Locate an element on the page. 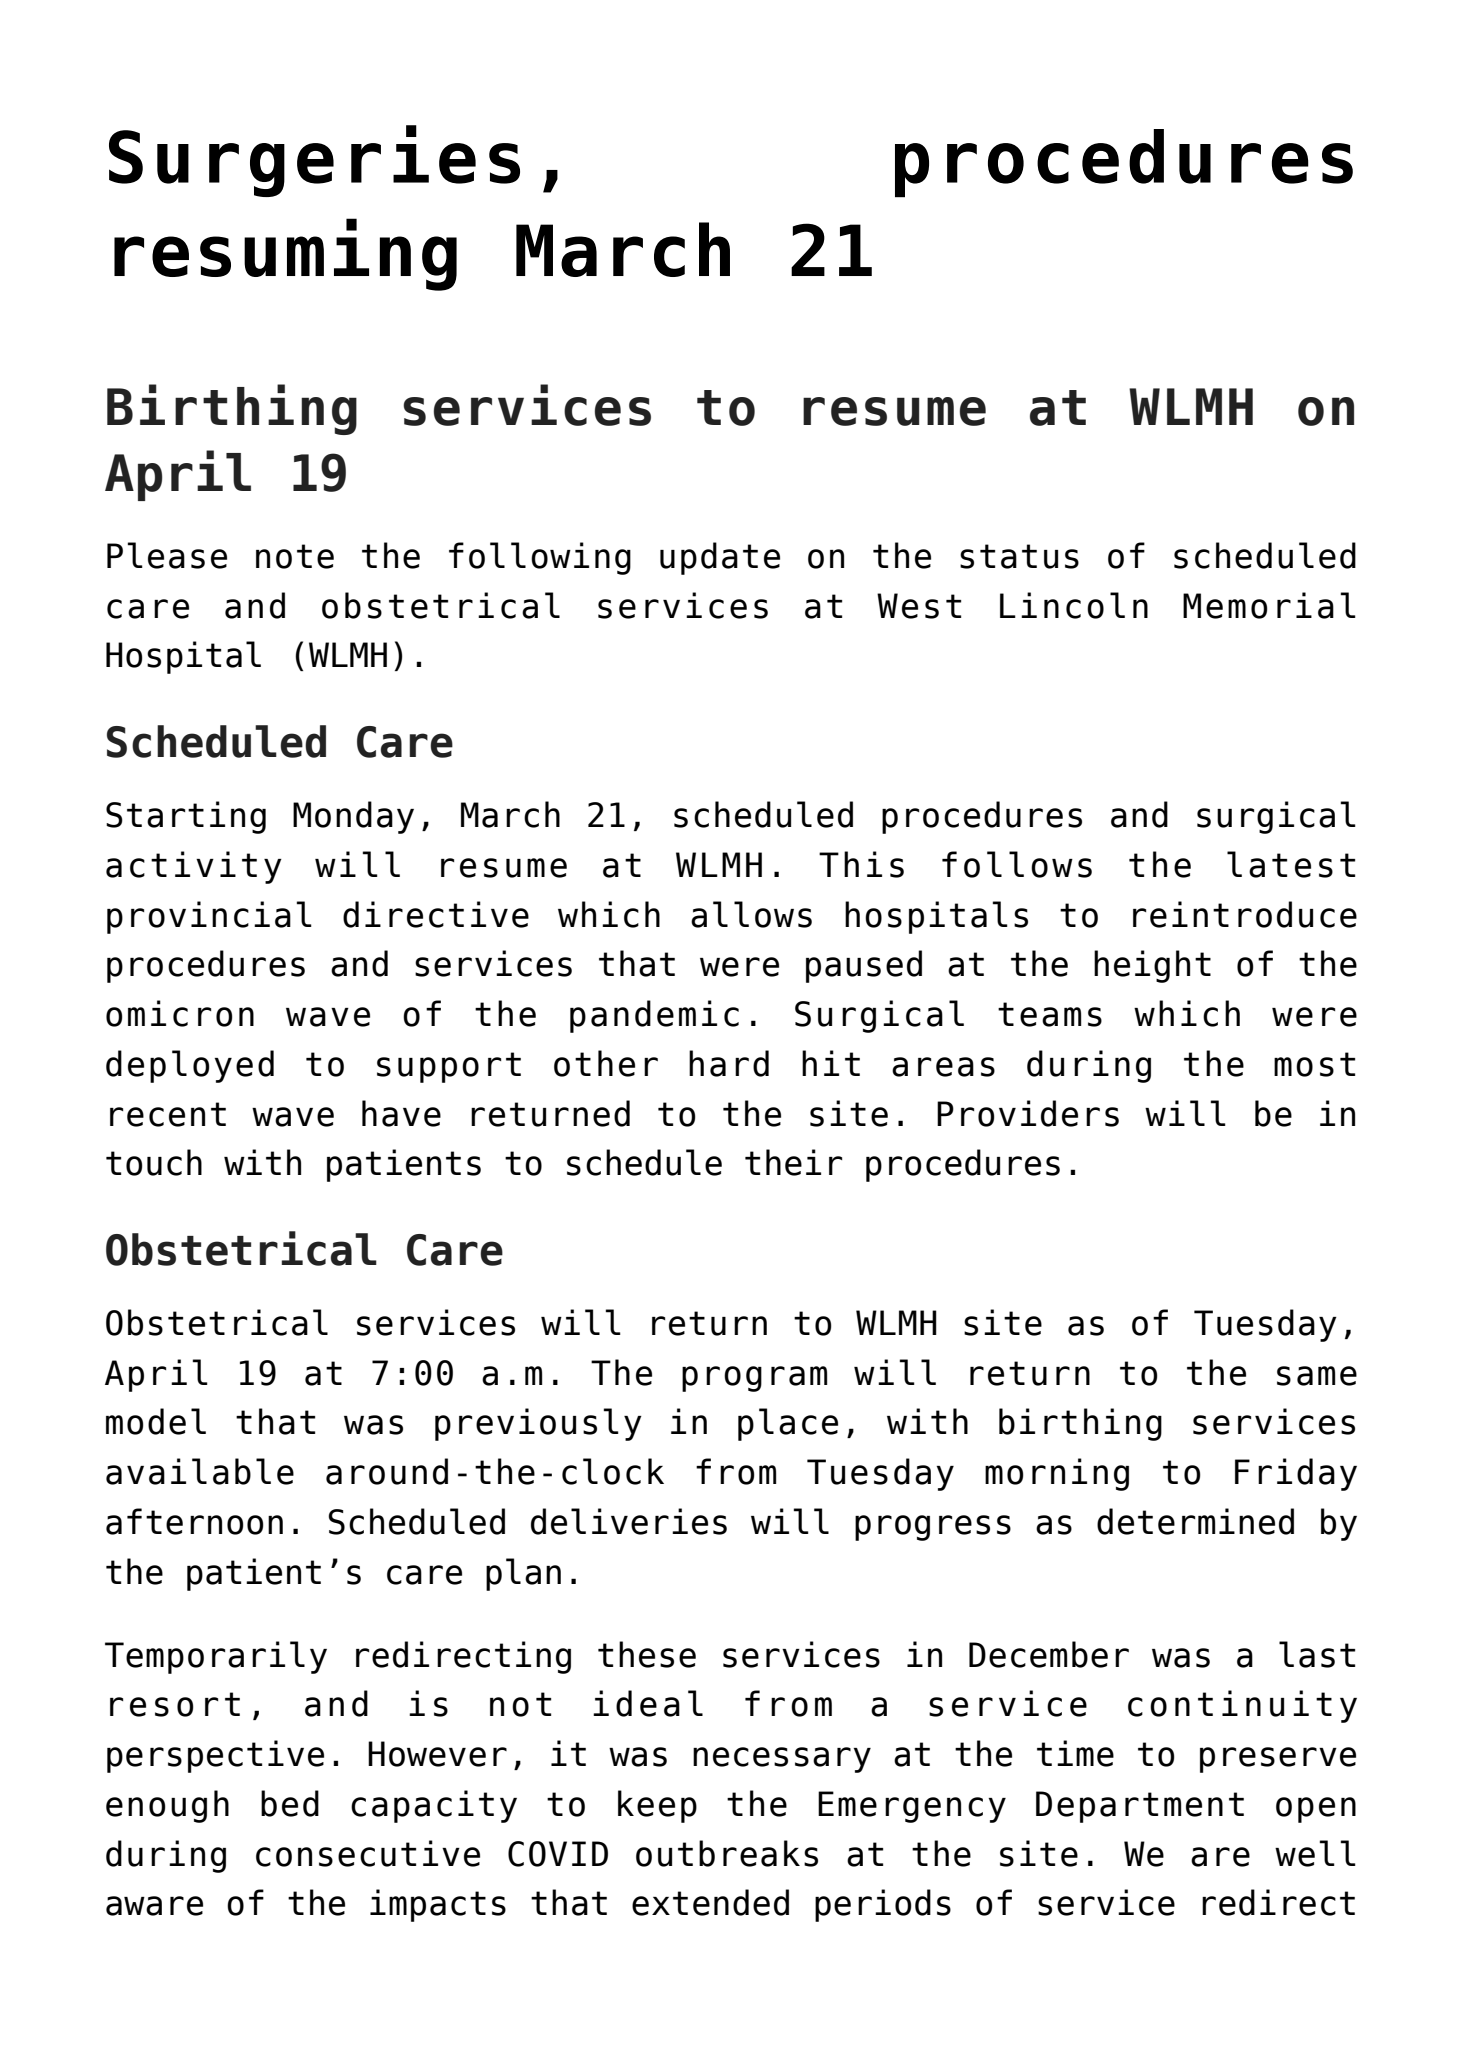 The image size is (1463, 2068). Monday is located at coordinates (353, 817).
